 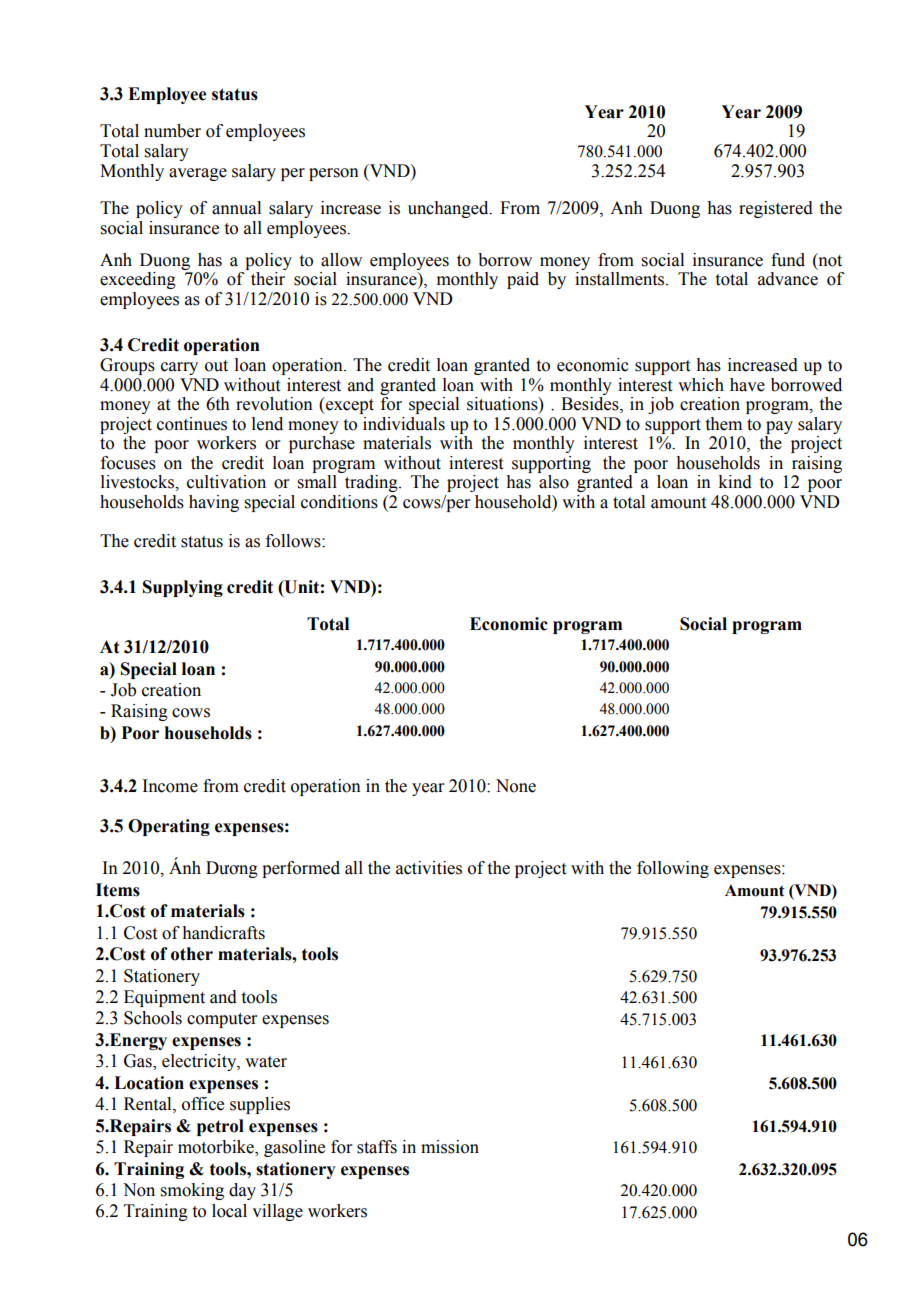 What do you see at coordinates (673, 869) in the document?
I see `following` at bounding box center [673, 869].
